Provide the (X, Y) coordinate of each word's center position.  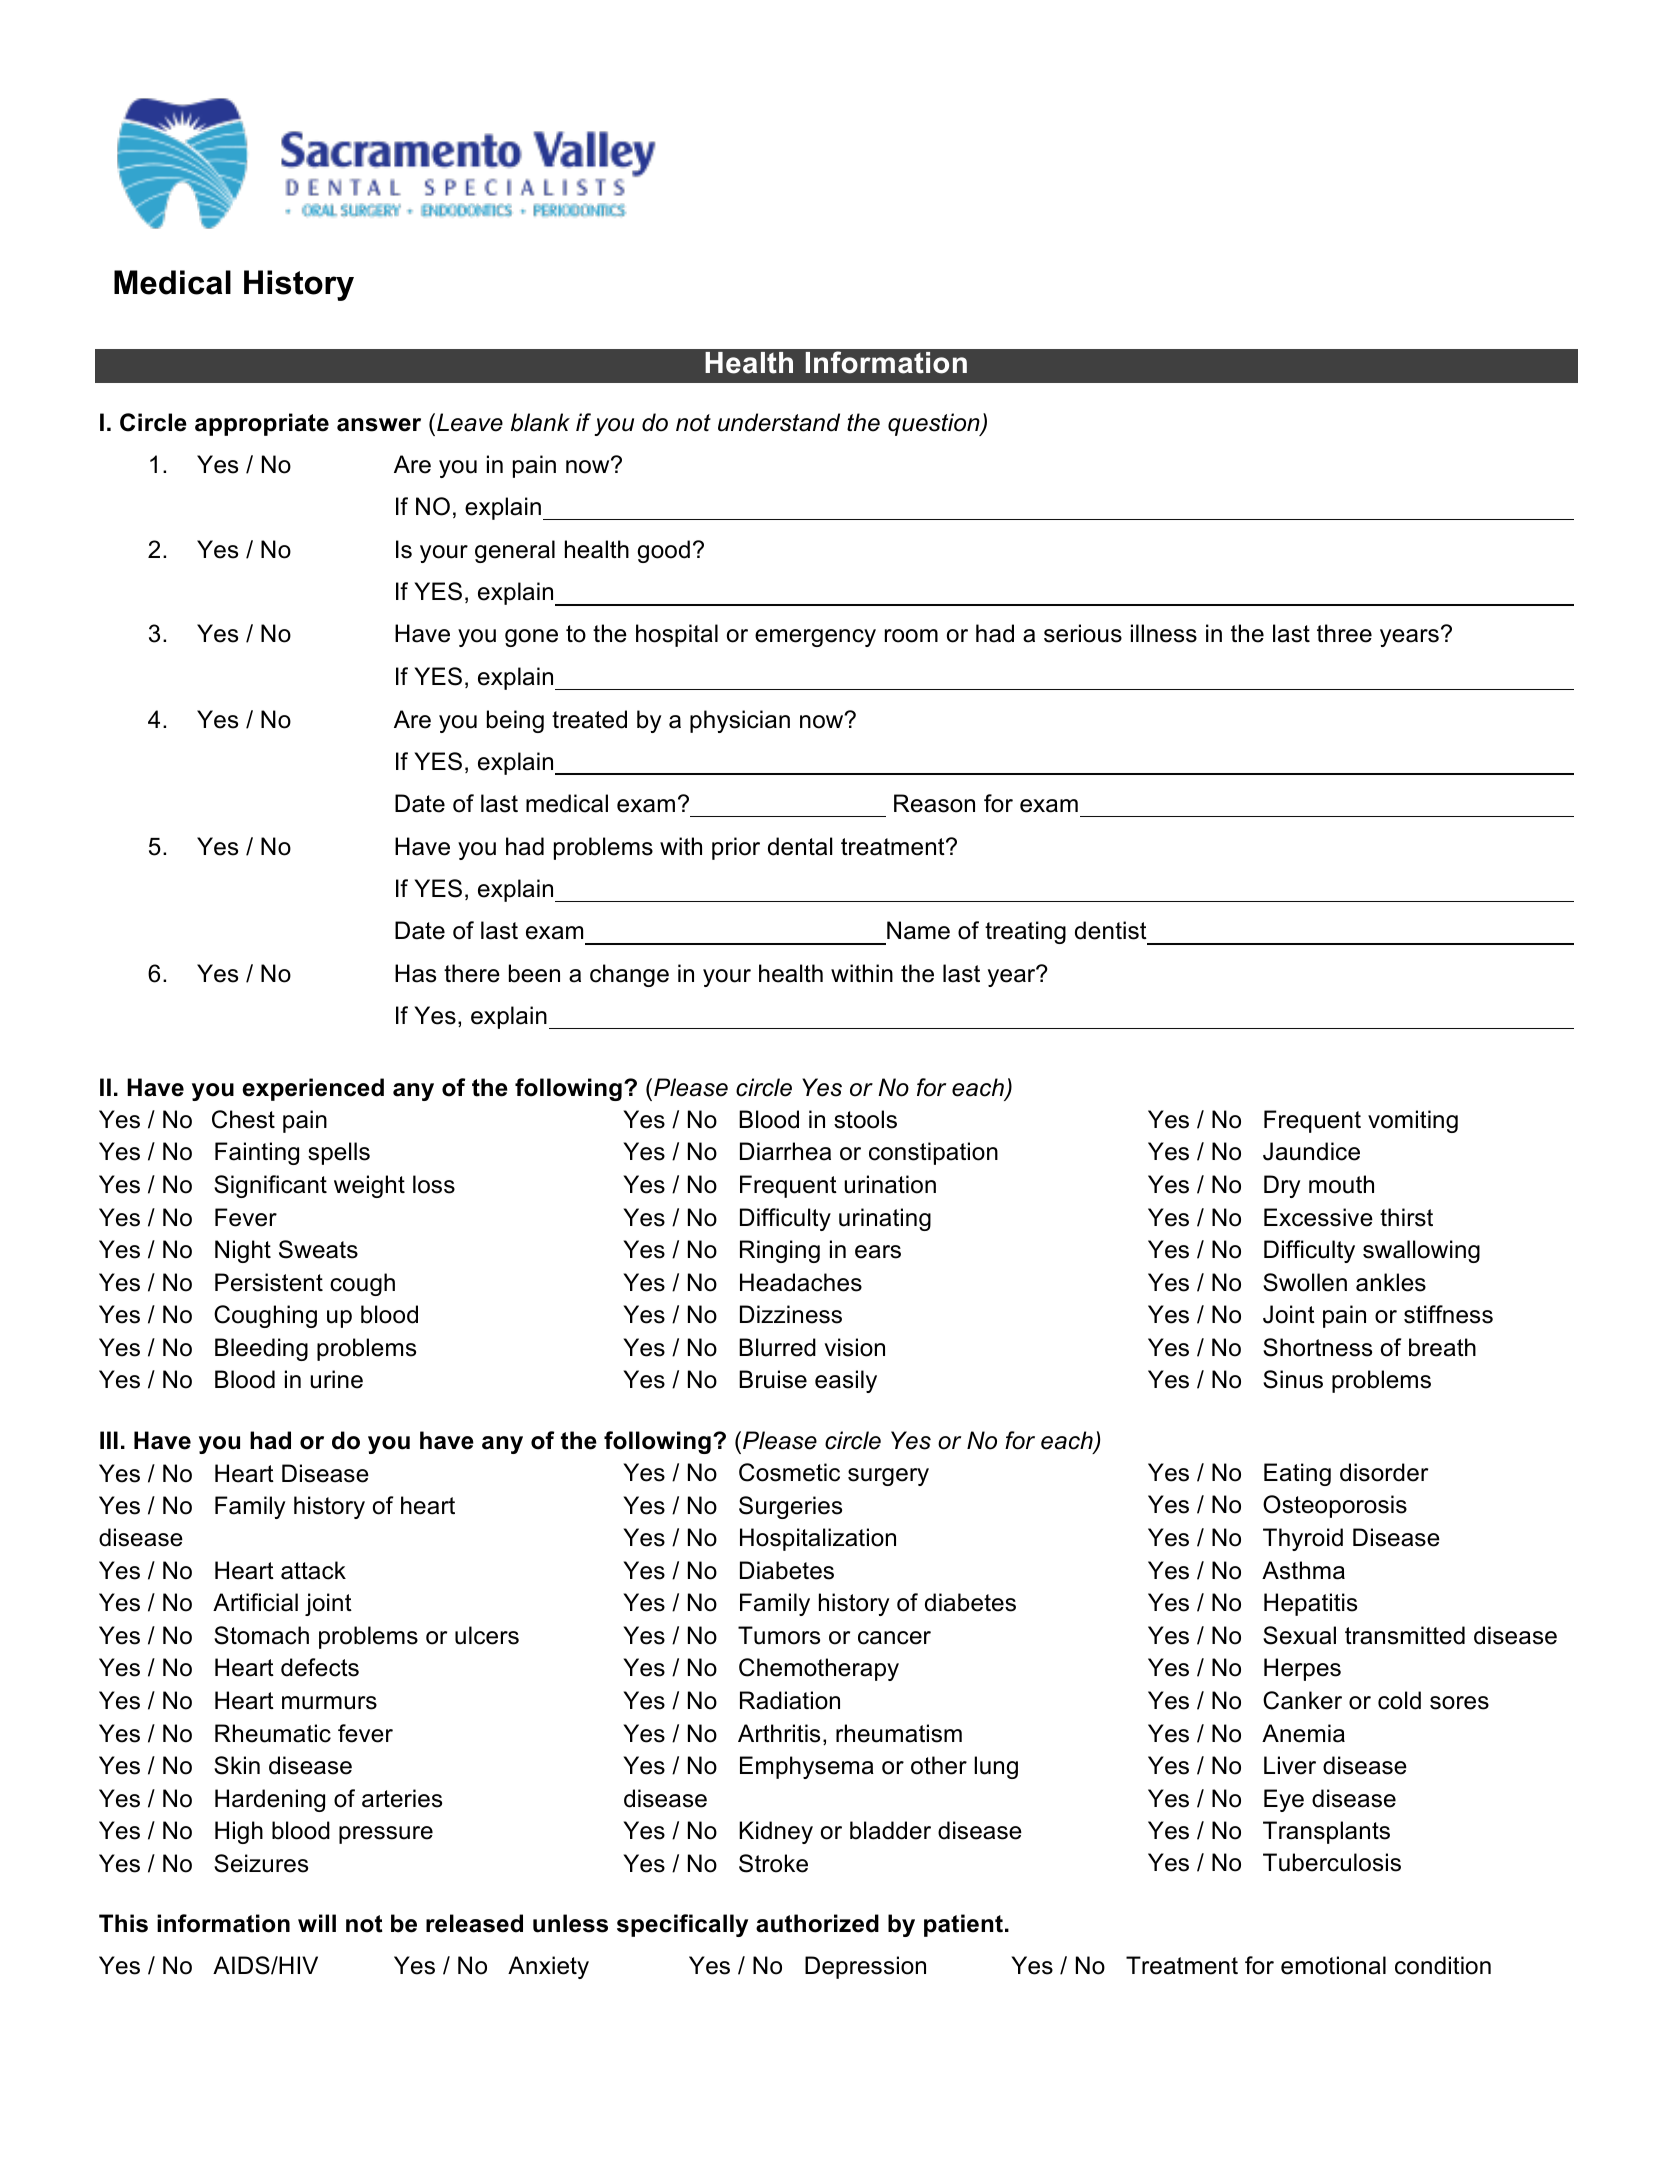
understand (779, 422)
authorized (817, 1923)
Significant (270, 1186)
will (317, 1923)
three (1344, 633)
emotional (1333, 1965)
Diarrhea (785, 1151)
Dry (1282, 1186)
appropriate (262, 424)
